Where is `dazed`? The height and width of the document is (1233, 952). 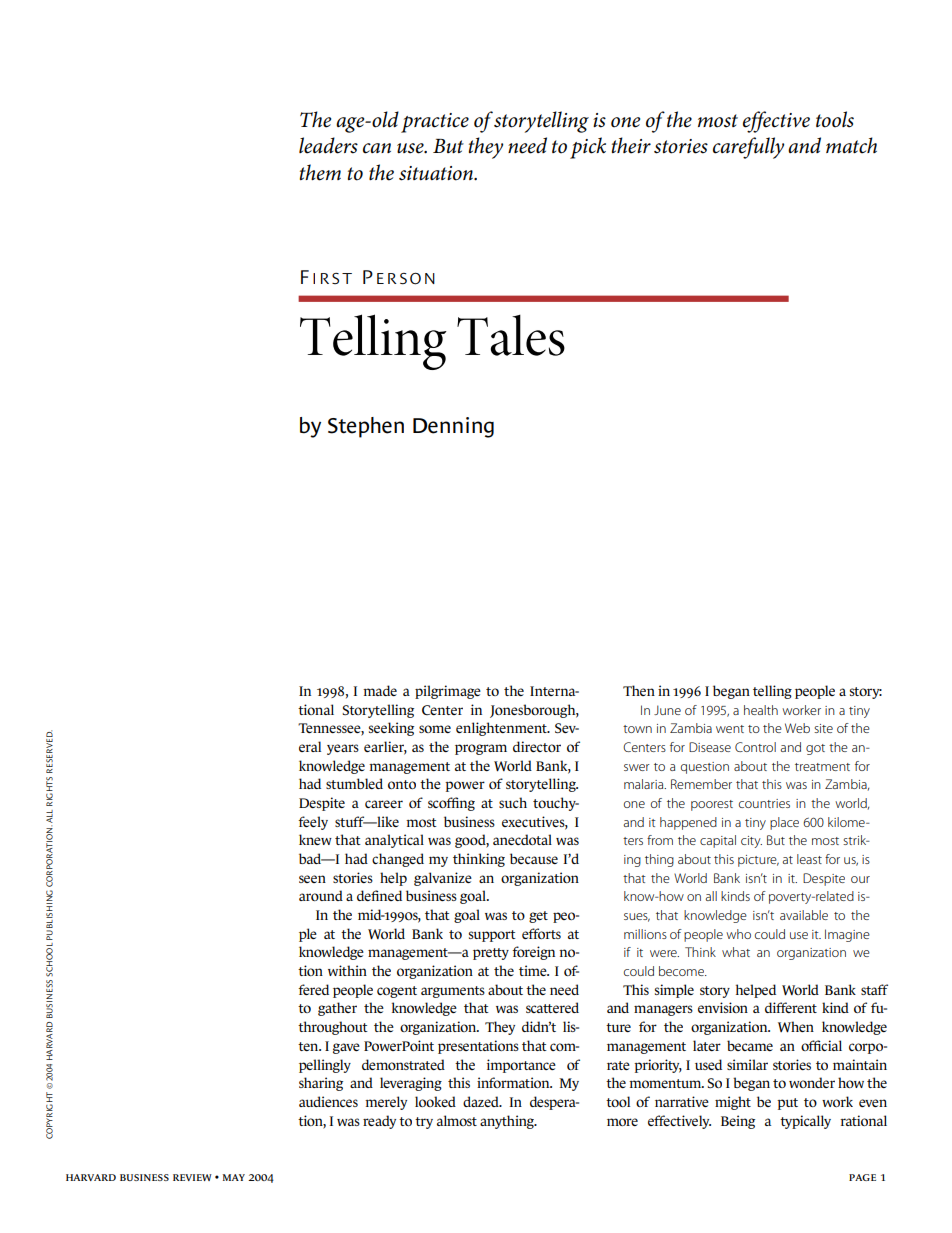 dazed is located at coordinates (482, 1101).
